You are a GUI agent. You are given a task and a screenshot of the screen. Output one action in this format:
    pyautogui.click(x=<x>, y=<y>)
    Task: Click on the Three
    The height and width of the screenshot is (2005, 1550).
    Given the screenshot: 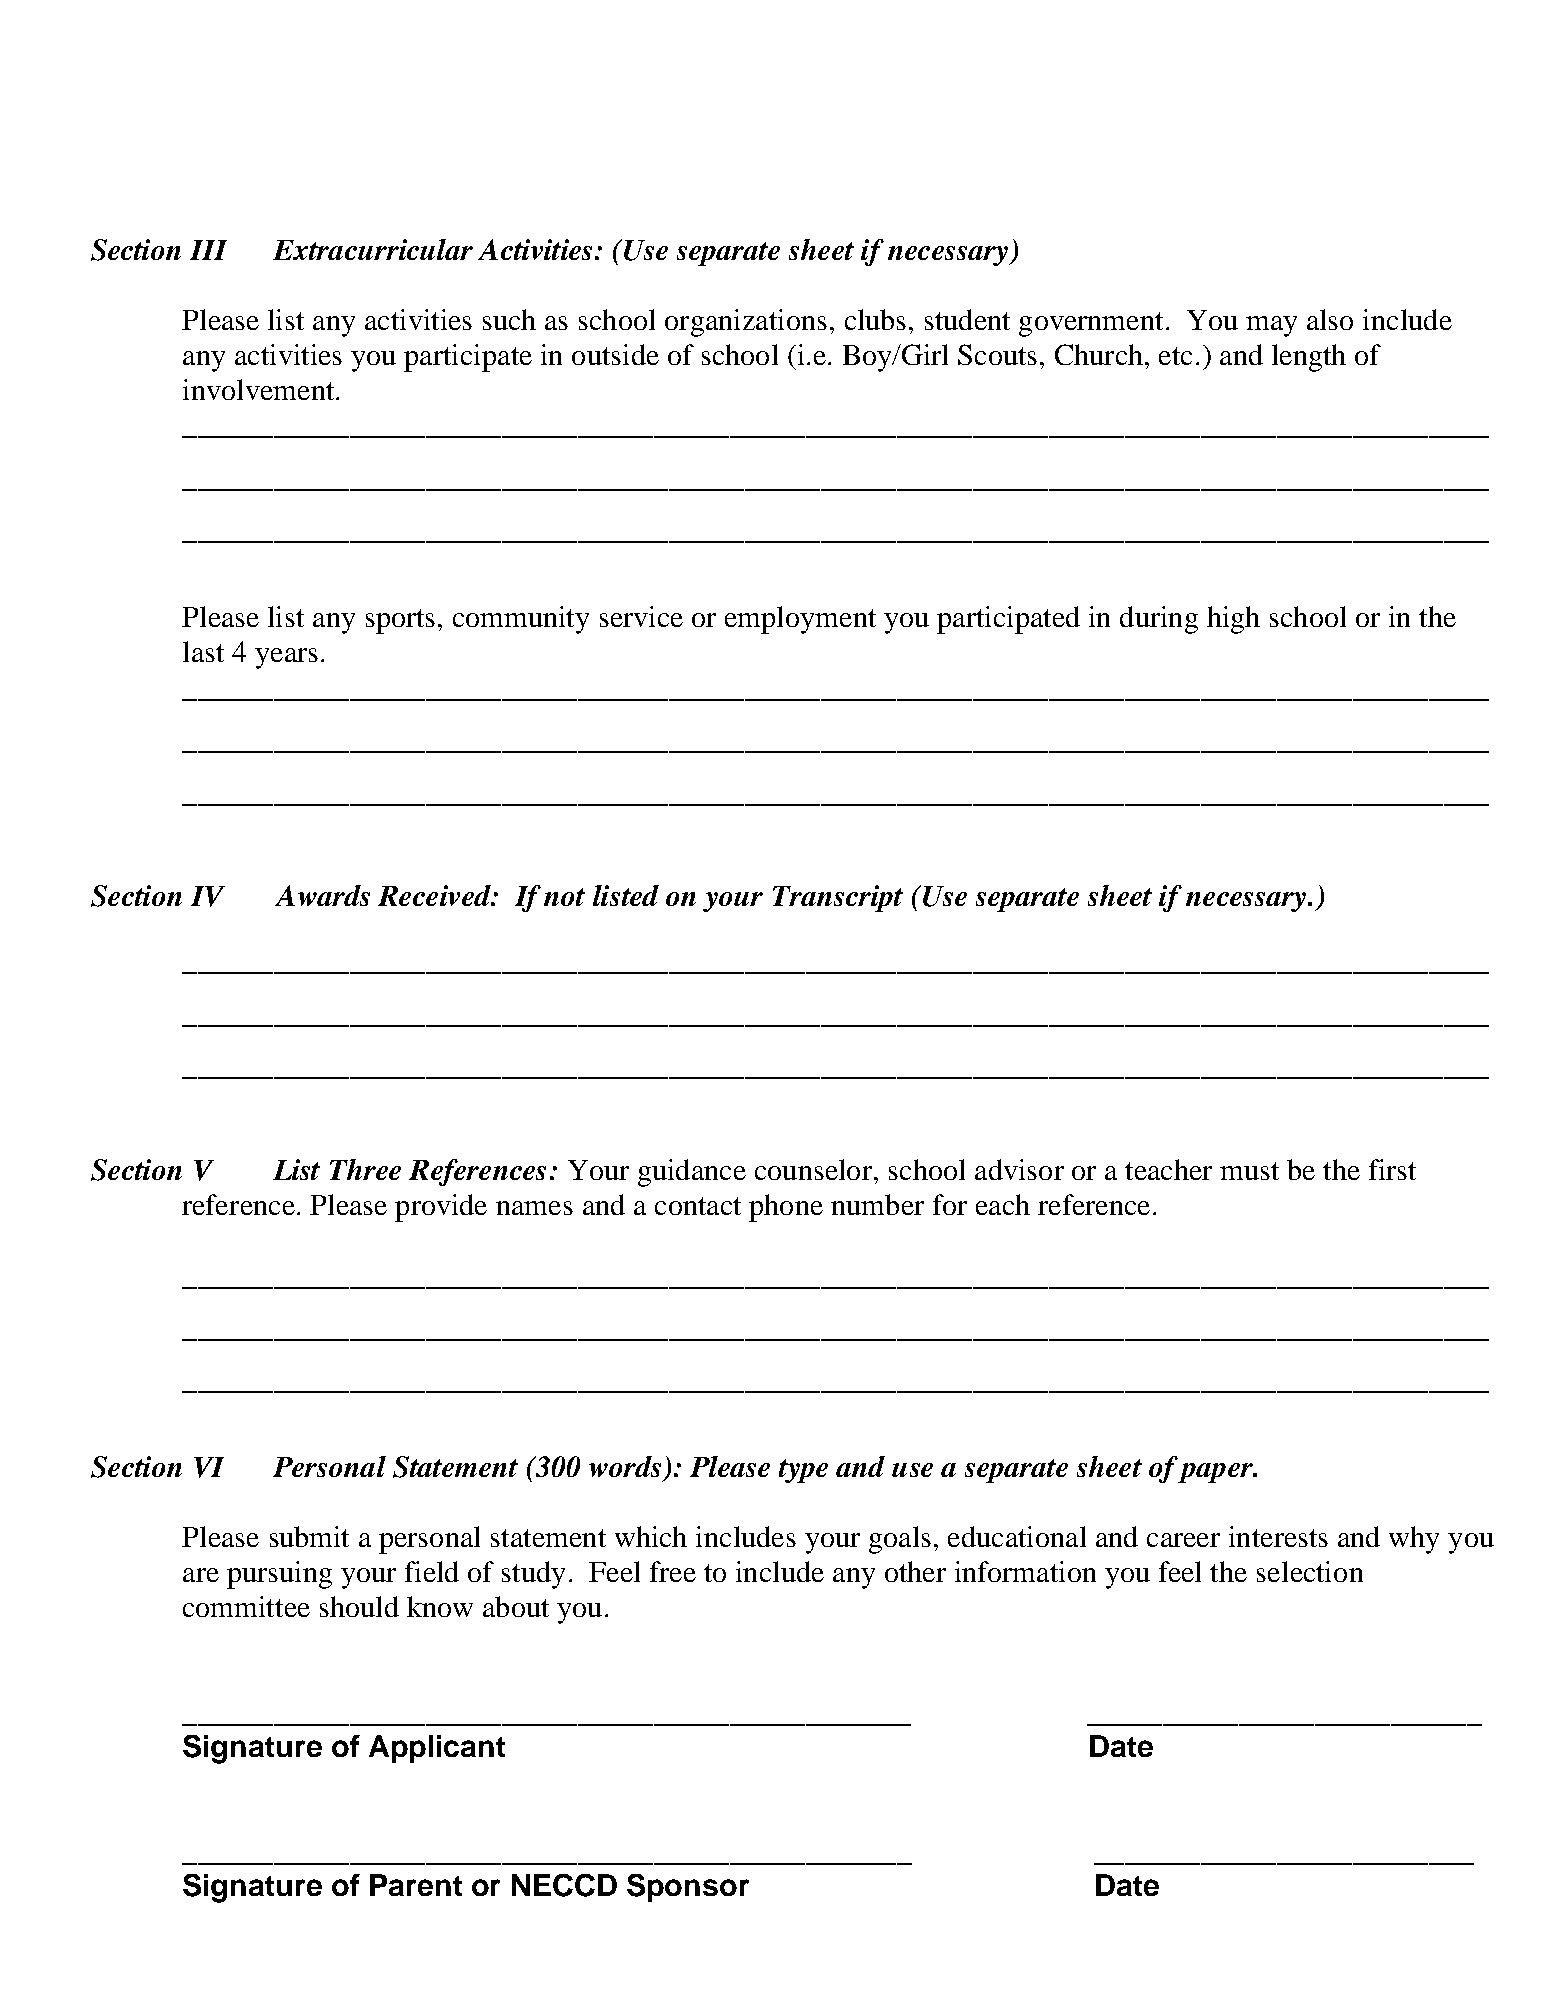 What is the action you would take?
    pyautogui.click(x=365, y=1169)
